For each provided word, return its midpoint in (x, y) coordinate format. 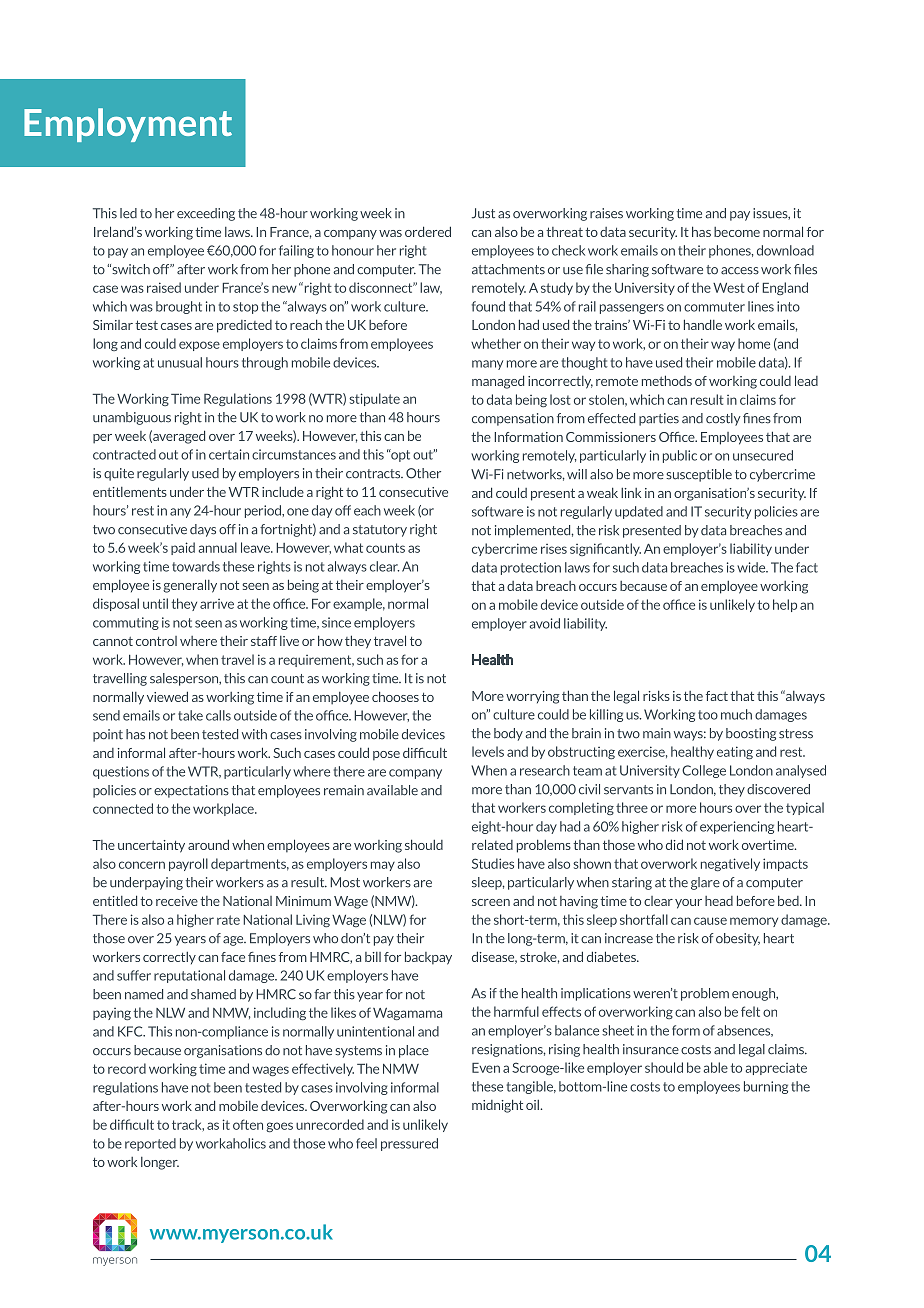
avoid (544, 623)
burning (766, 1087)
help (785, 605)
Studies (493, 863)
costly (723, 419)
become (737, 232)
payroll (188, 864)
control (156, 641)
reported (150, 1144)
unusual (180, 362)
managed (498, 382)
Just (483, 213)
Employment (128, 125)
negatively (730, 864)
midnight (497, 1106)
